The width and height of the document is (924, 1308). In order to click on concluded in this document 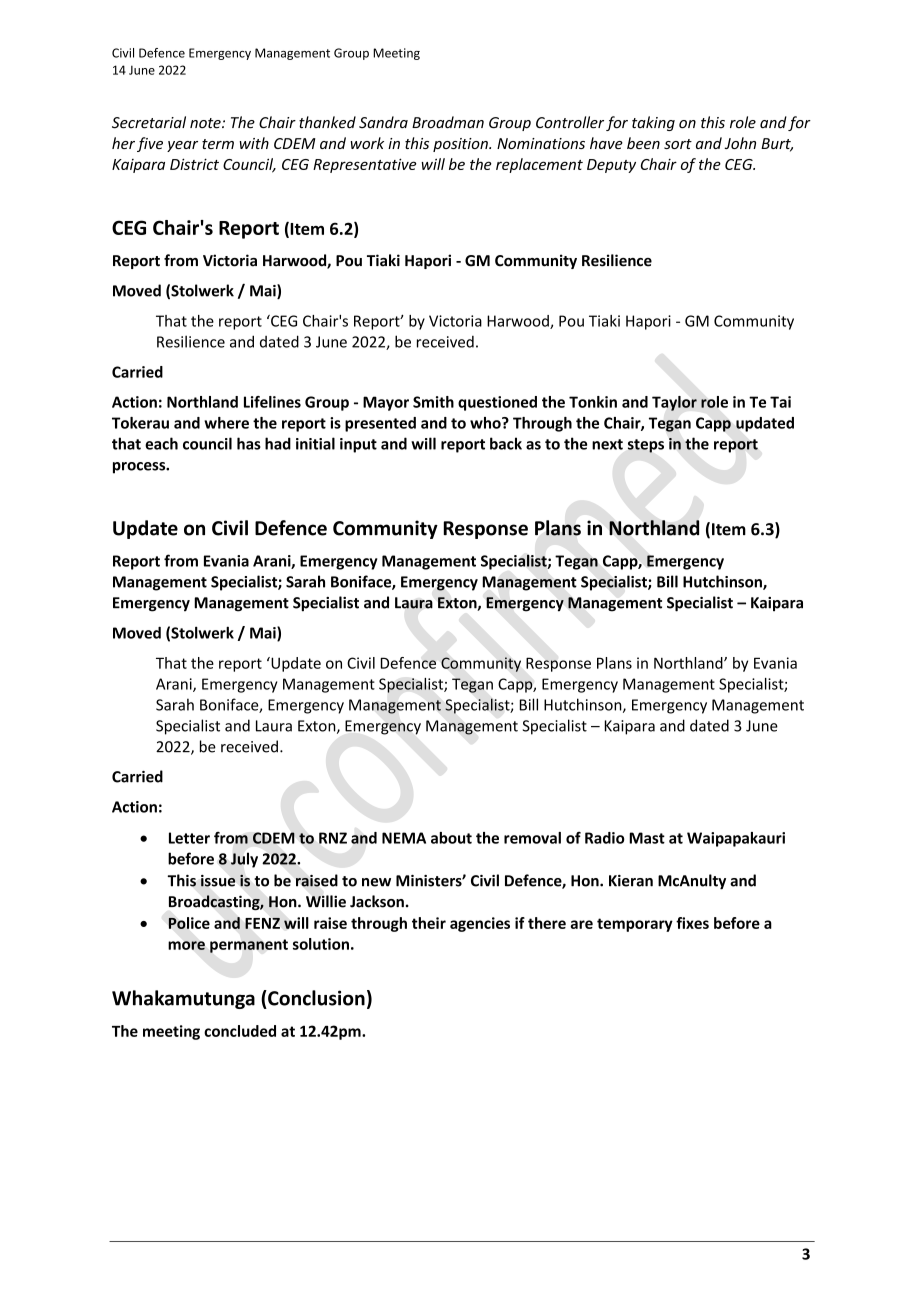, I will do `click(240, 1031)`.
